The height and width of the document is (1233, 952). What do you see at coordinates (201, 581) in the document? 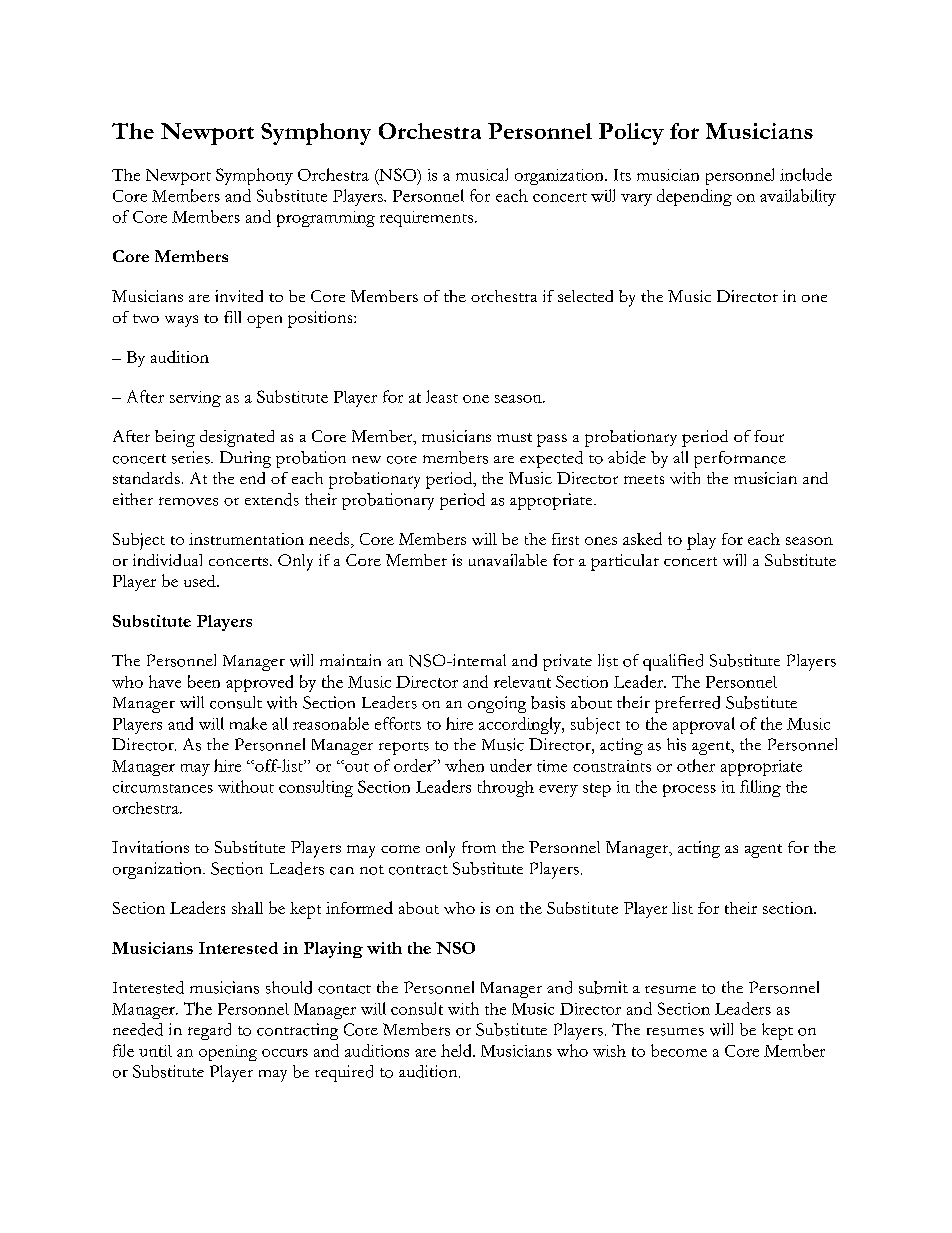
I see `used` at bounding box center [201, 581].
